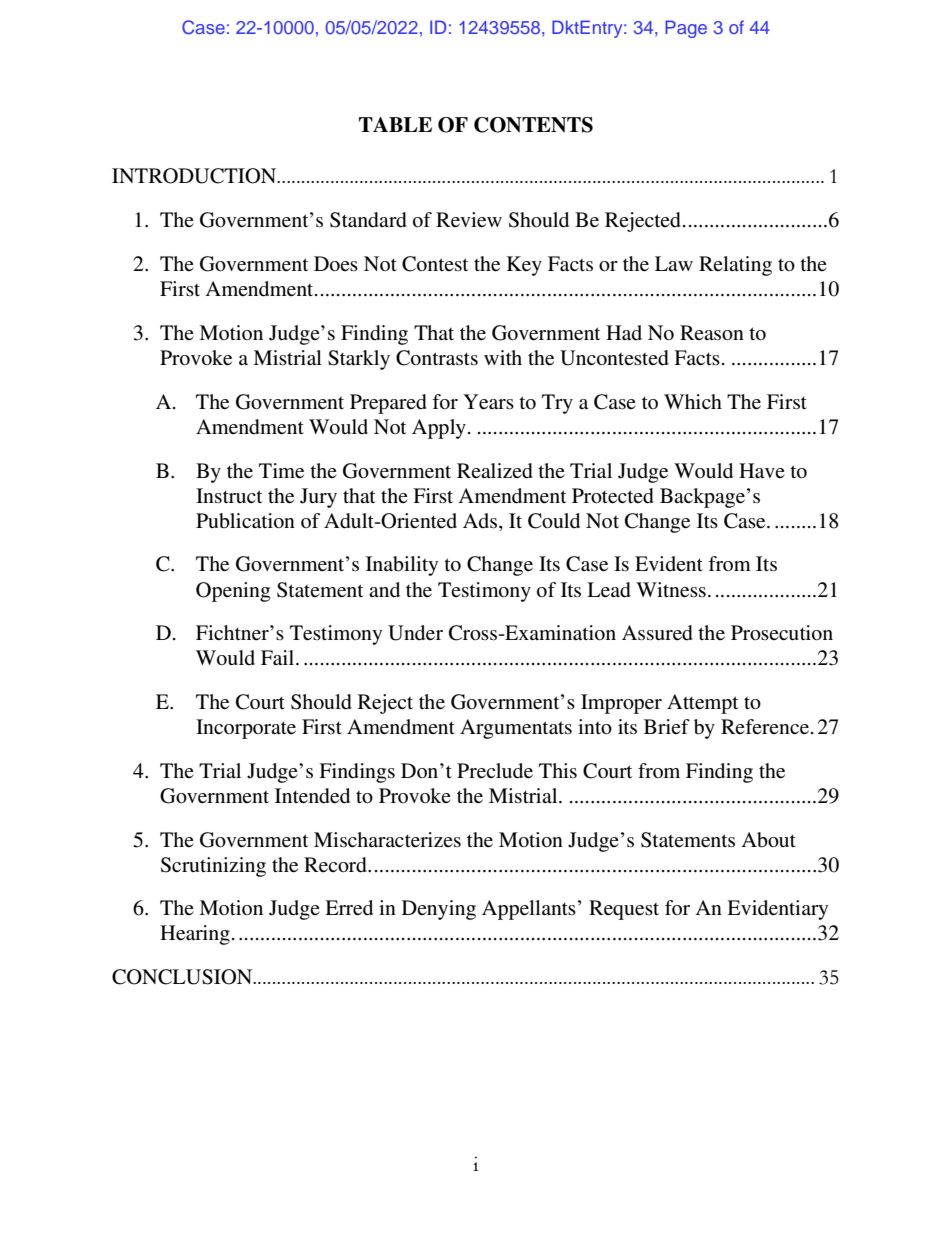 This screenshot has height=1233, width=952. Describe the element at coordinates (195, 935) in the screenshot. I see `Hearing` at that location.
